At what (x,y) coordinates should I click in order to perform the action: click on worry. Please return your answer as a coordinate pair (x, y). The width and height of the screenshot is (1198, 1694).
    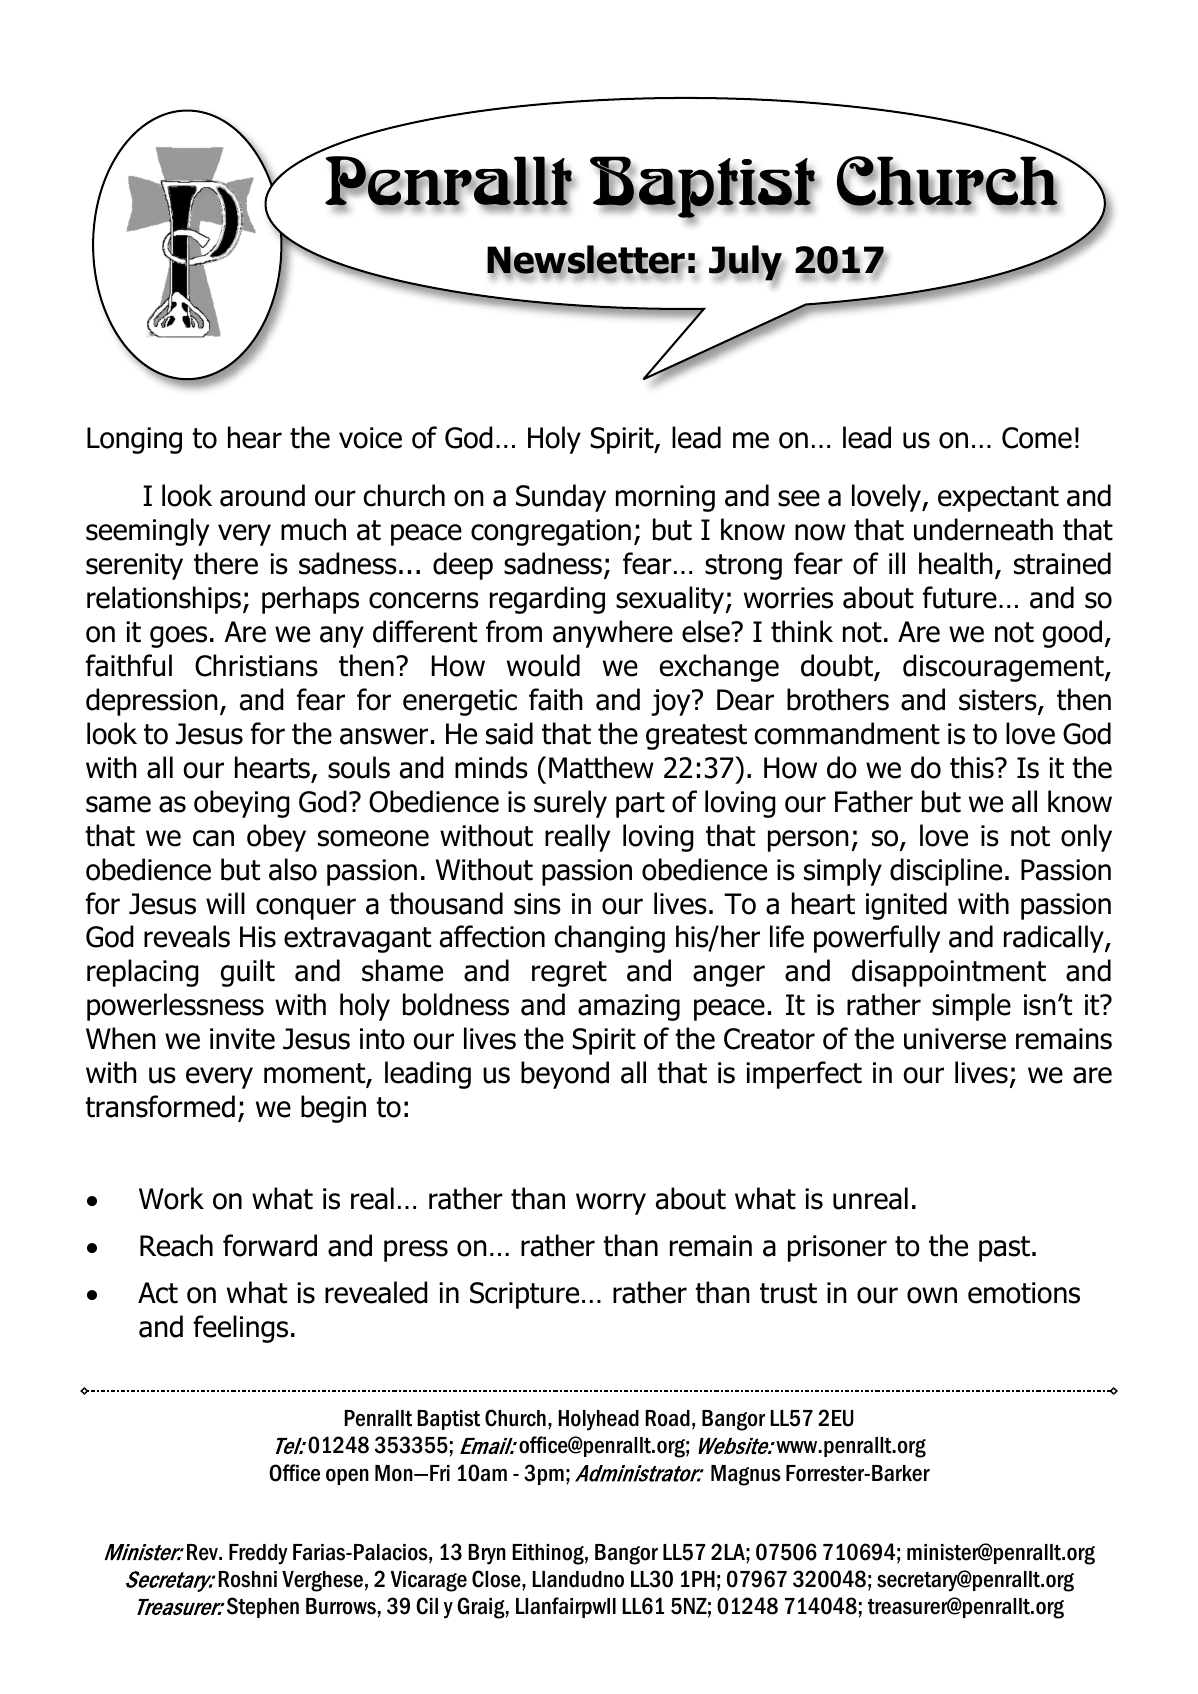
    Looking at the image, I should click on (611, 1204).
